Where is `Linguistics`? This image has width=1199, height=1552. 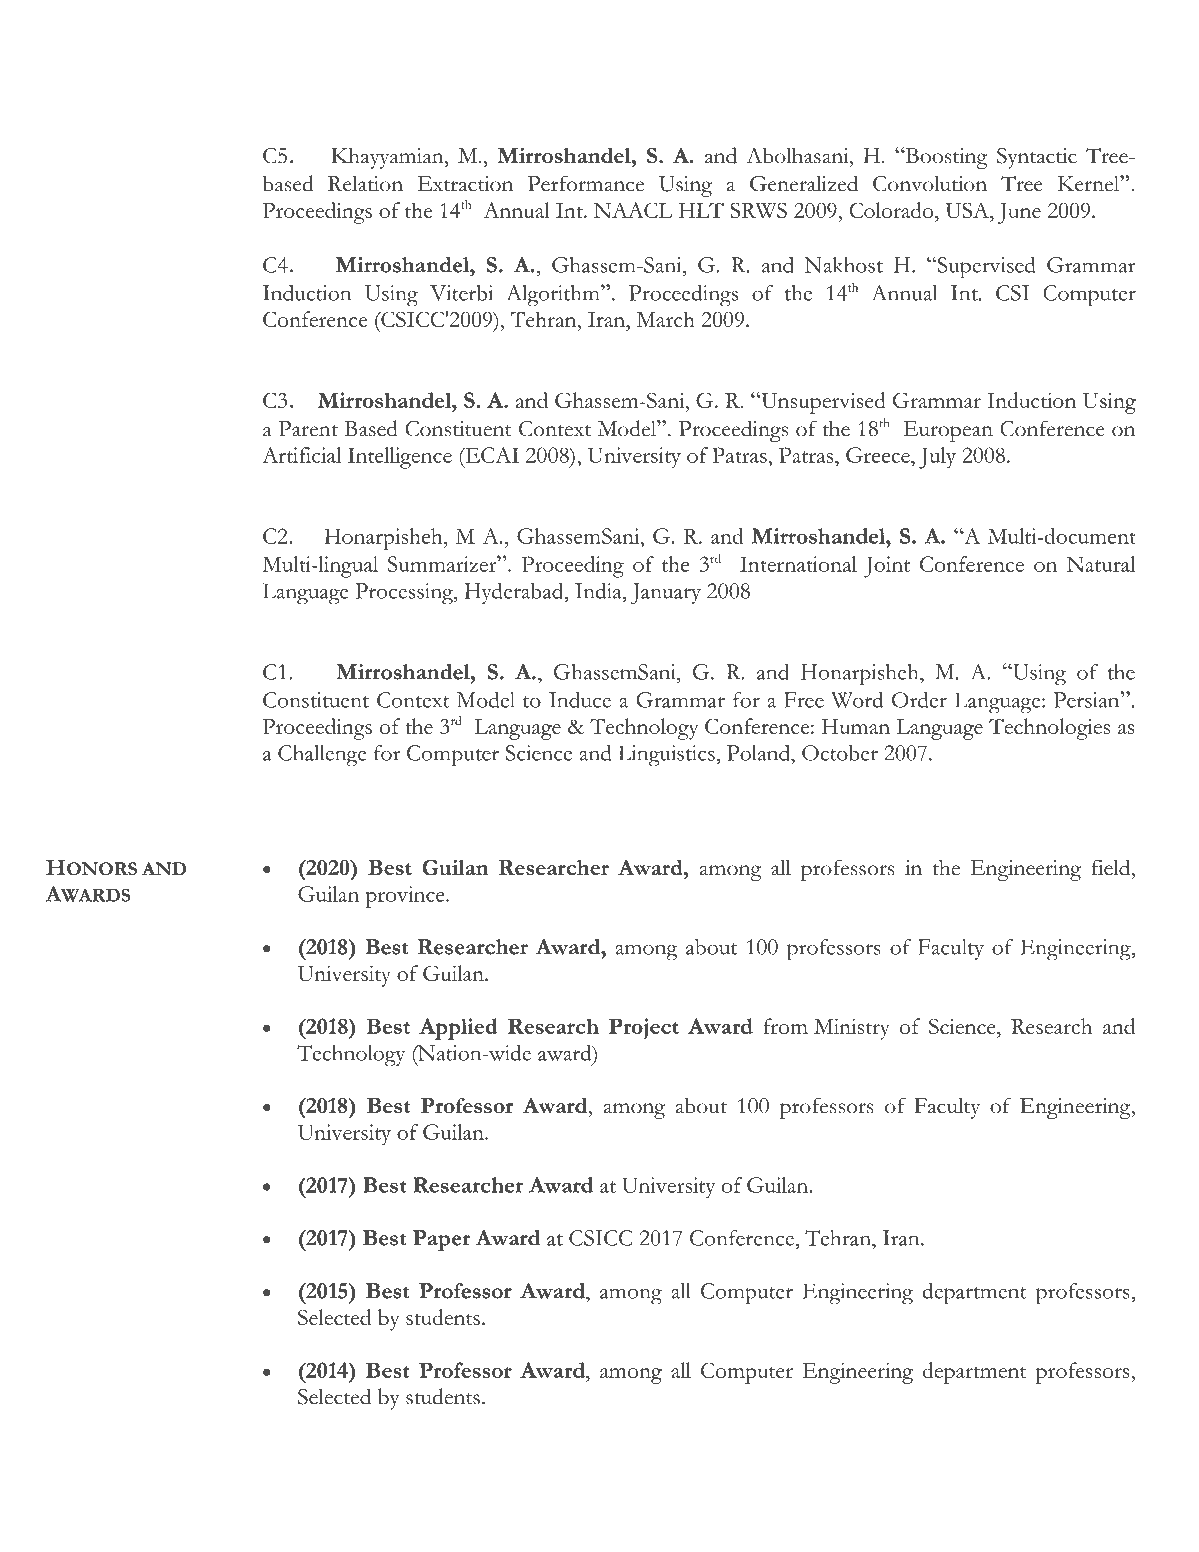
Linguistics is located at coordinates (667, 756).
